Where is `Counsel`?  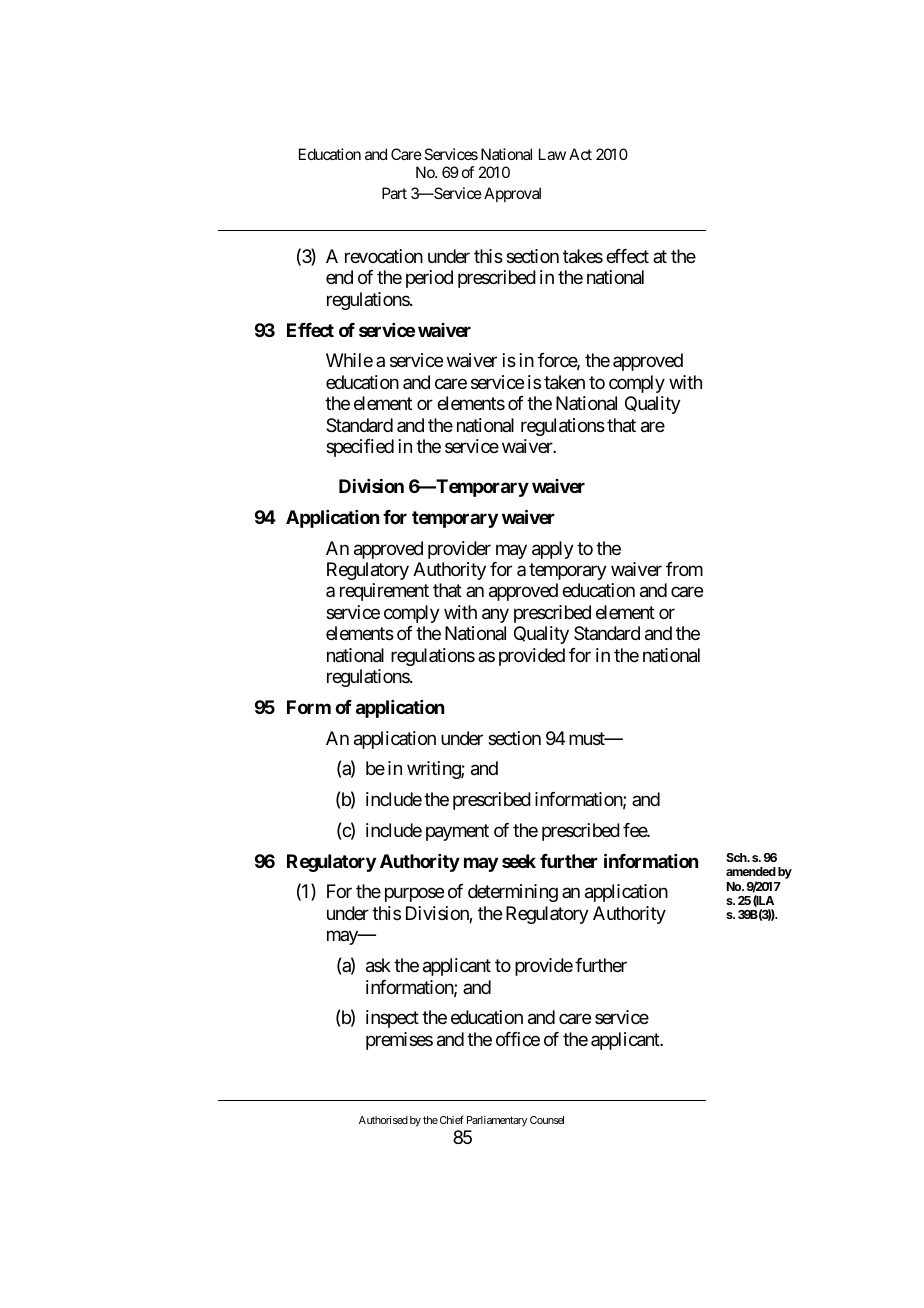
Counsel is located at coordinates (547, 1120).
